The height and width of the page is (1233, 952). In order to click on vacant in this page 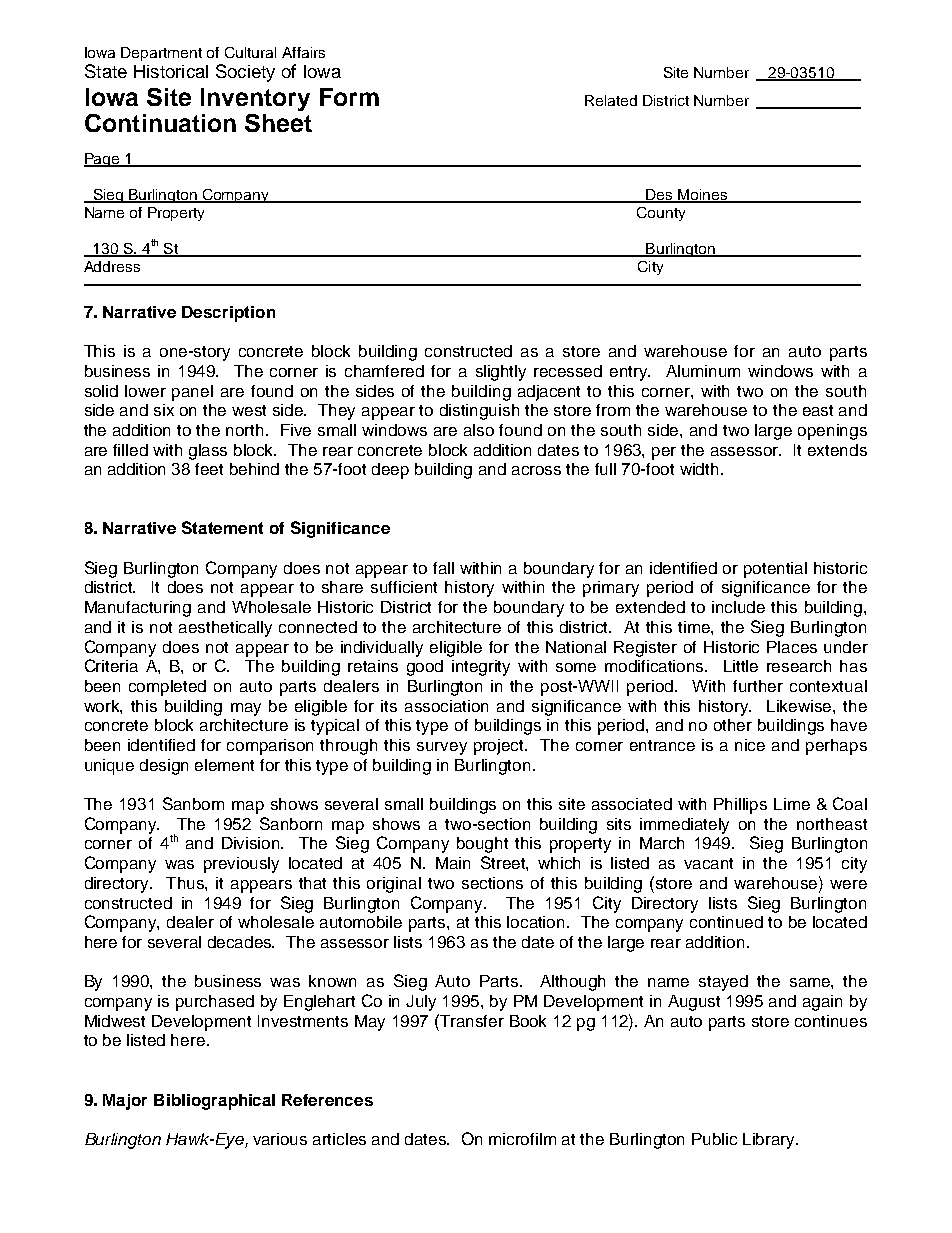, I will do `click(708, 863)`.
